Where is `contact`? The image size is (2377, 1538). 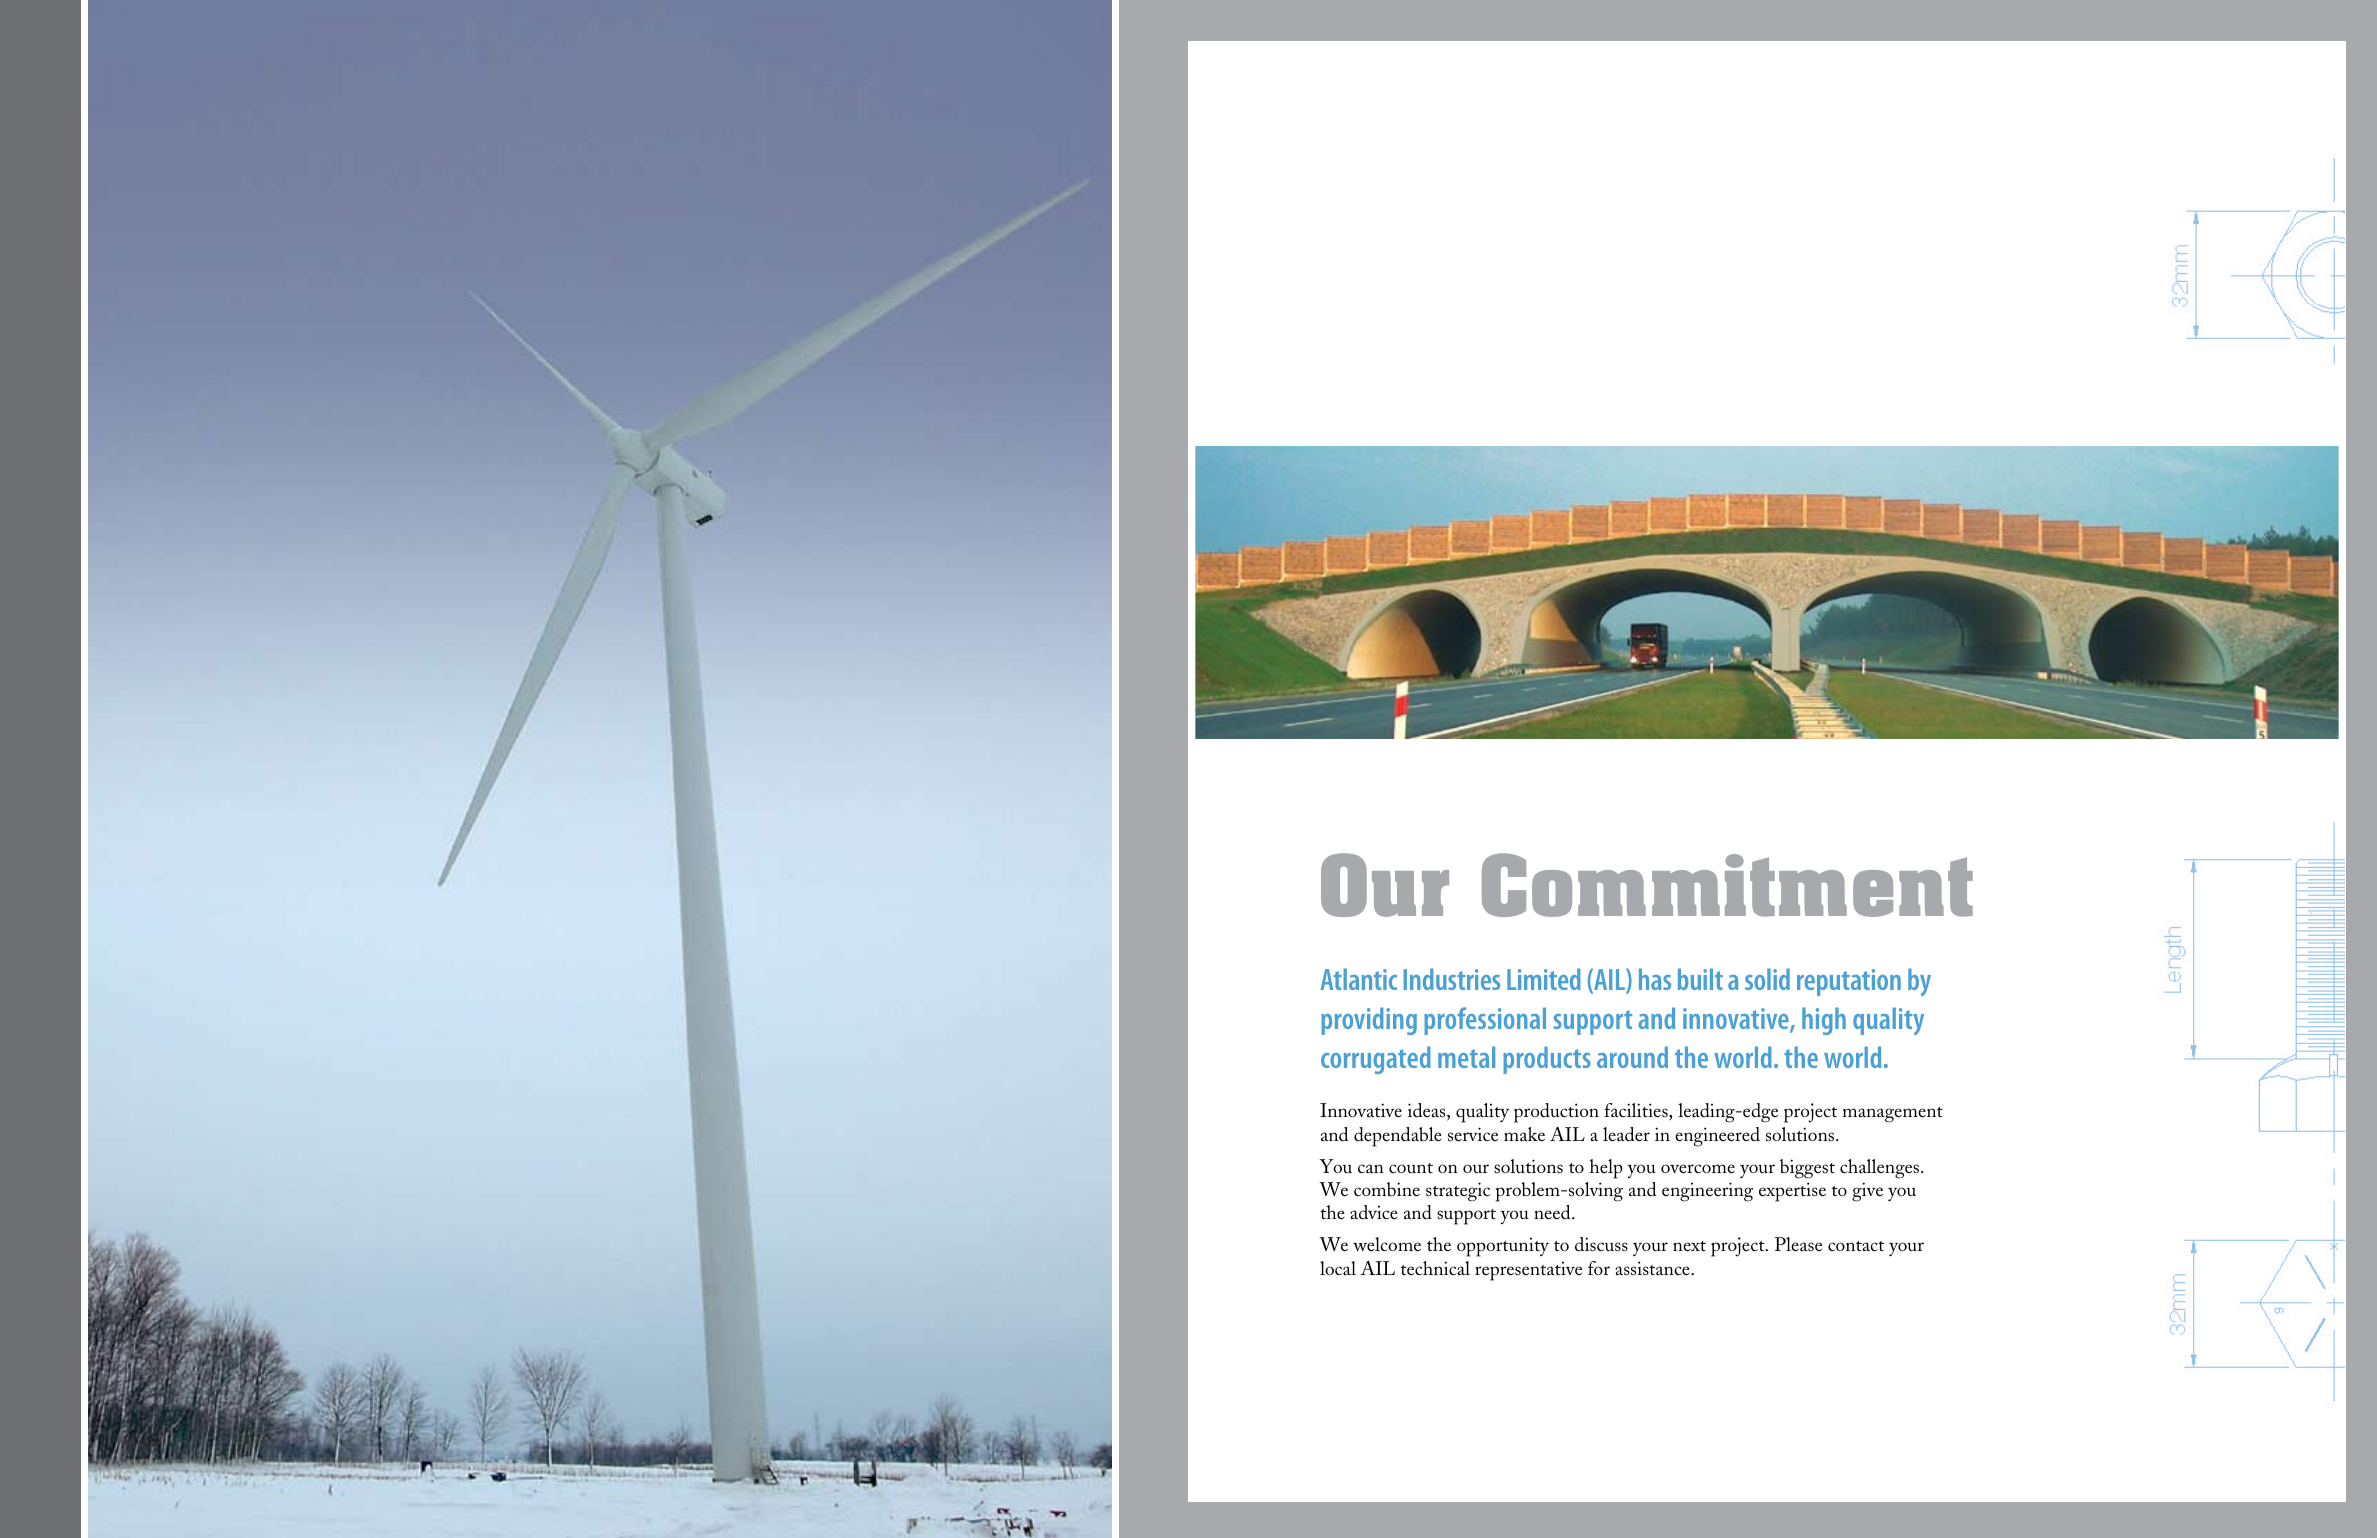
contact is located at coordinates (1856, 1246).
